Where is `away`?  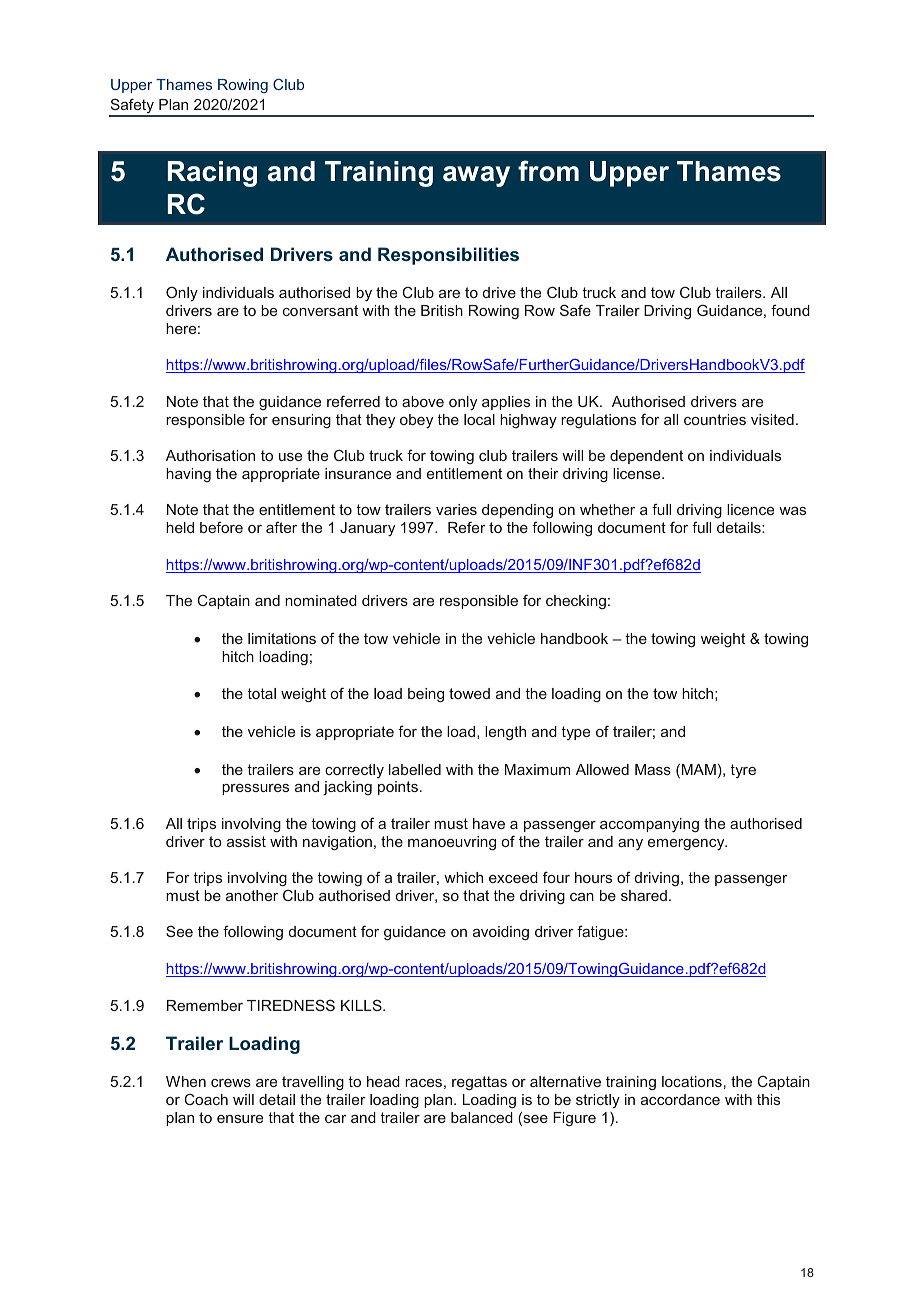 away is located at coordinates (476, 176).
